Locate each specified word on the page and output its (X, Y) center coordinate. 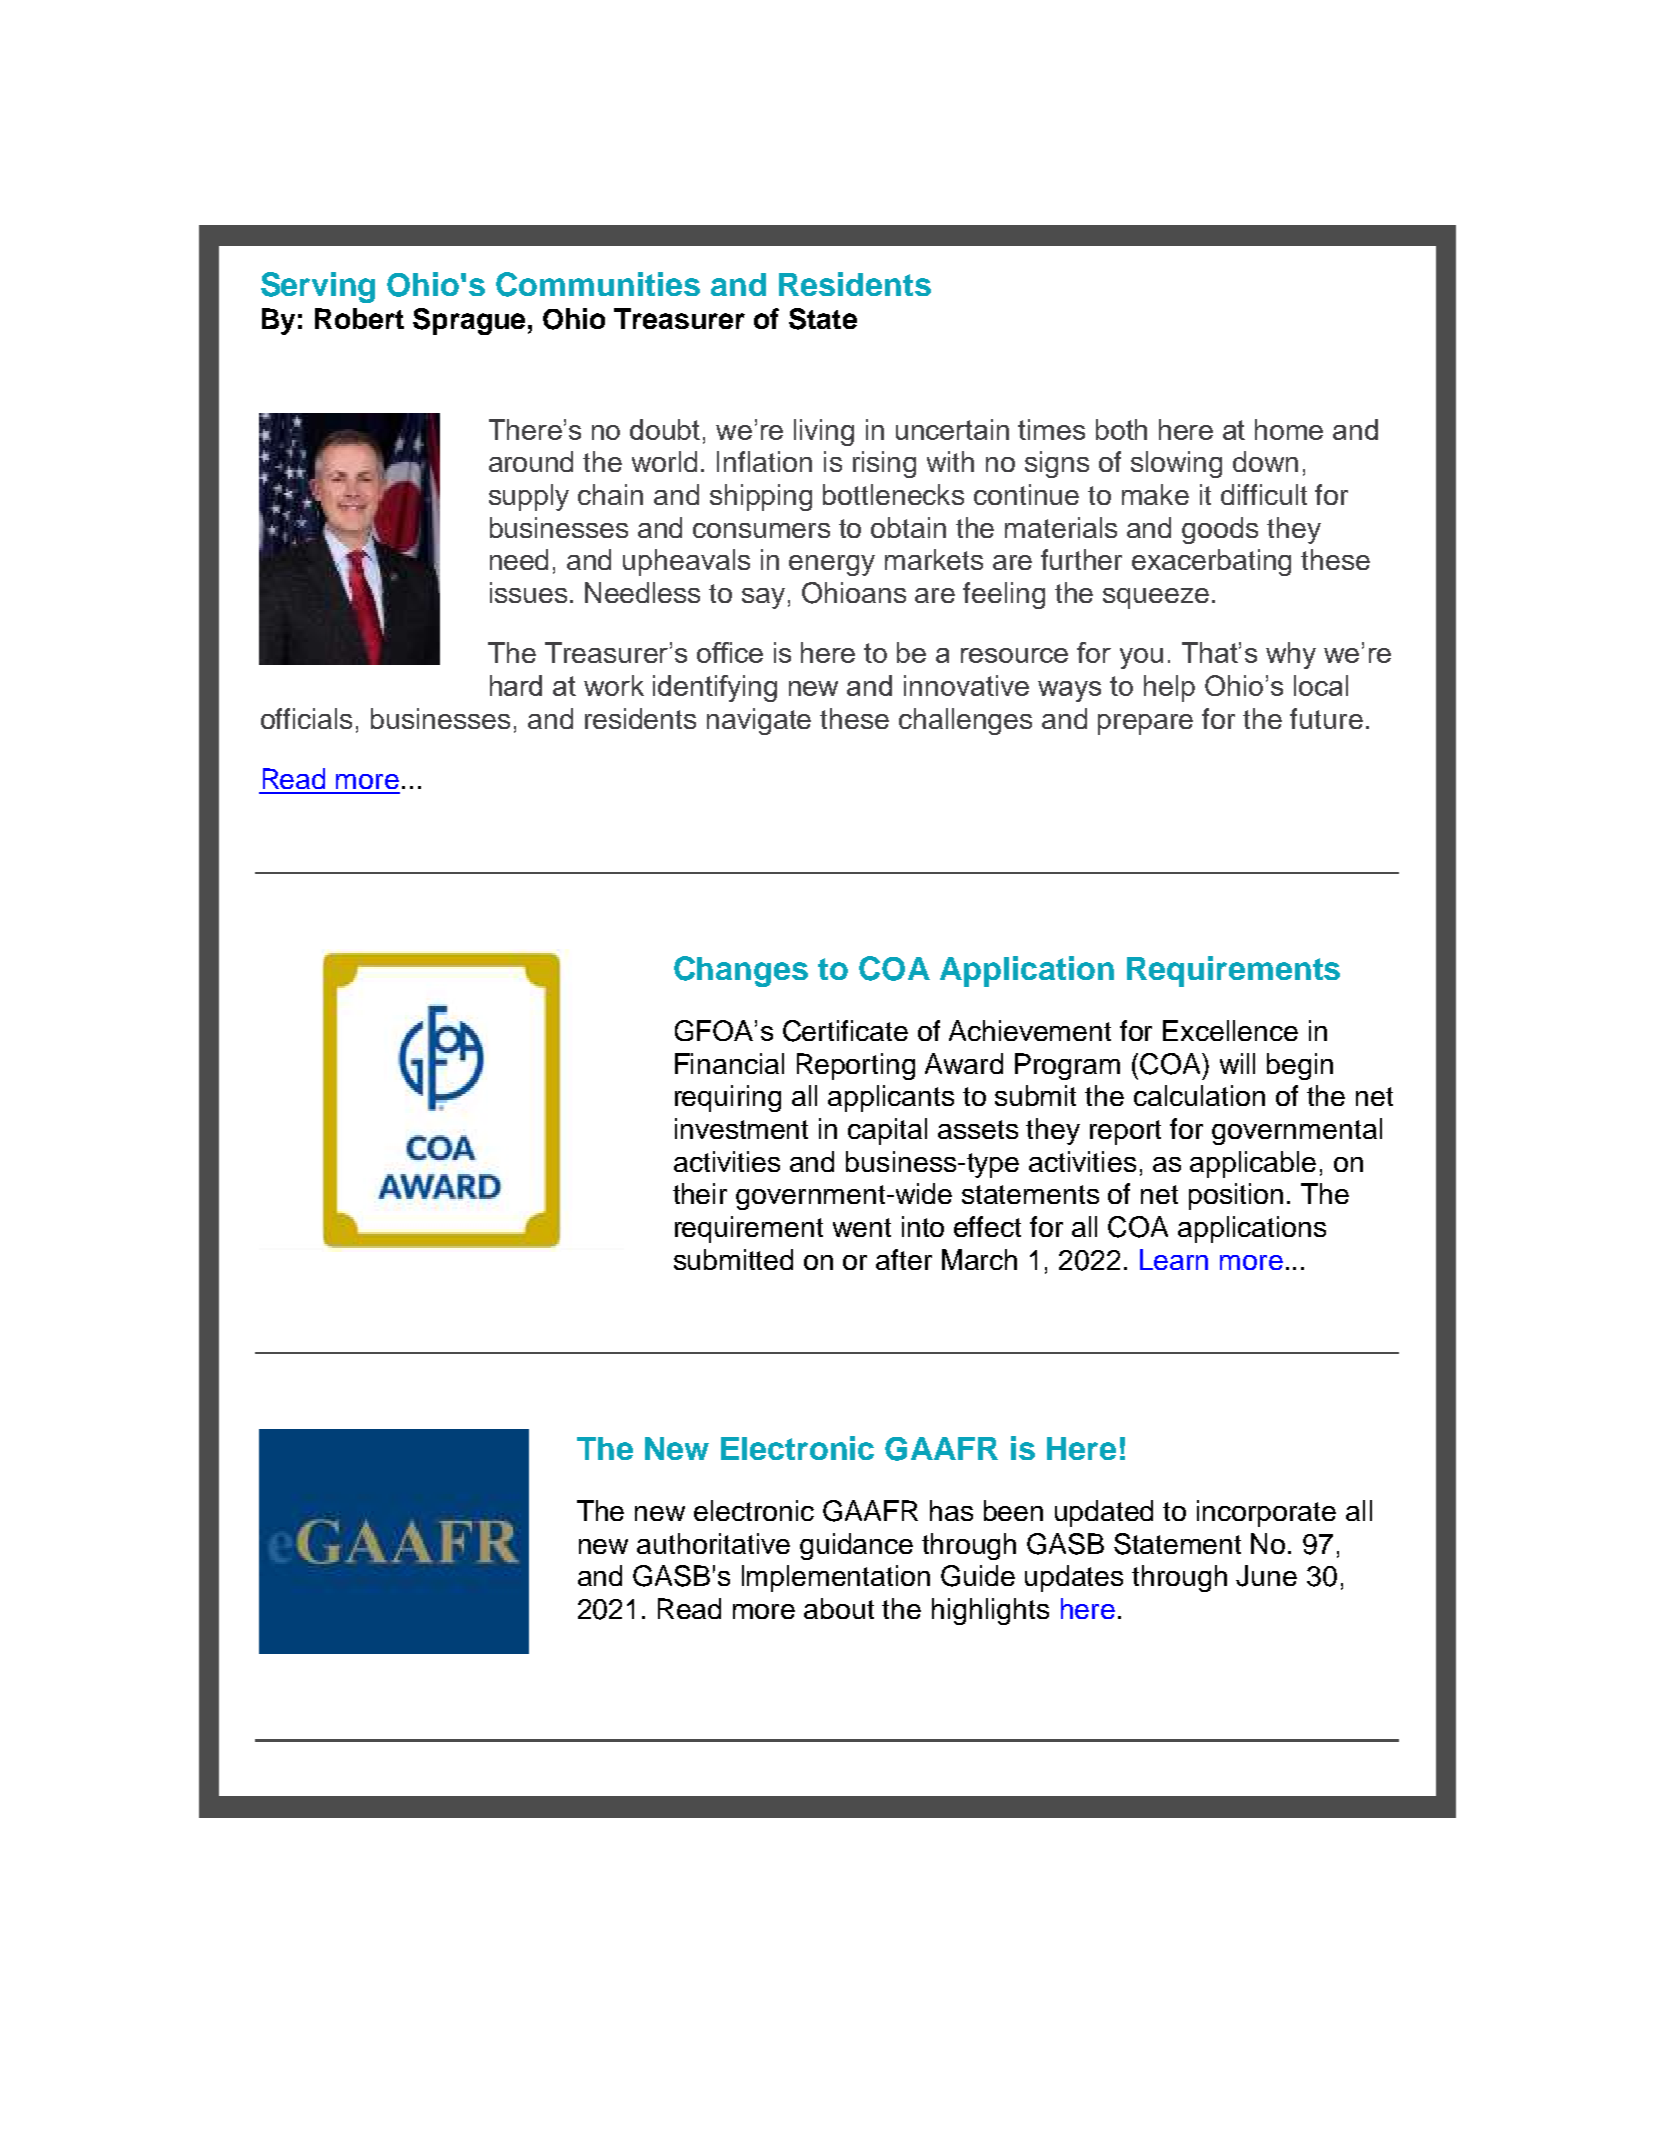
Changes (741, 971)
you (1141, 658)
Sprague (469, 321)
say (763, 598)
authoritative (713, 1543)
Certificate (845, 1031)
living (824, 432)
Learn (1174, 1259)
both (1121, 429)
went (862, 1227)
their (700, 1193)
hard (516, 685)
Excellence (1230, 1030)
